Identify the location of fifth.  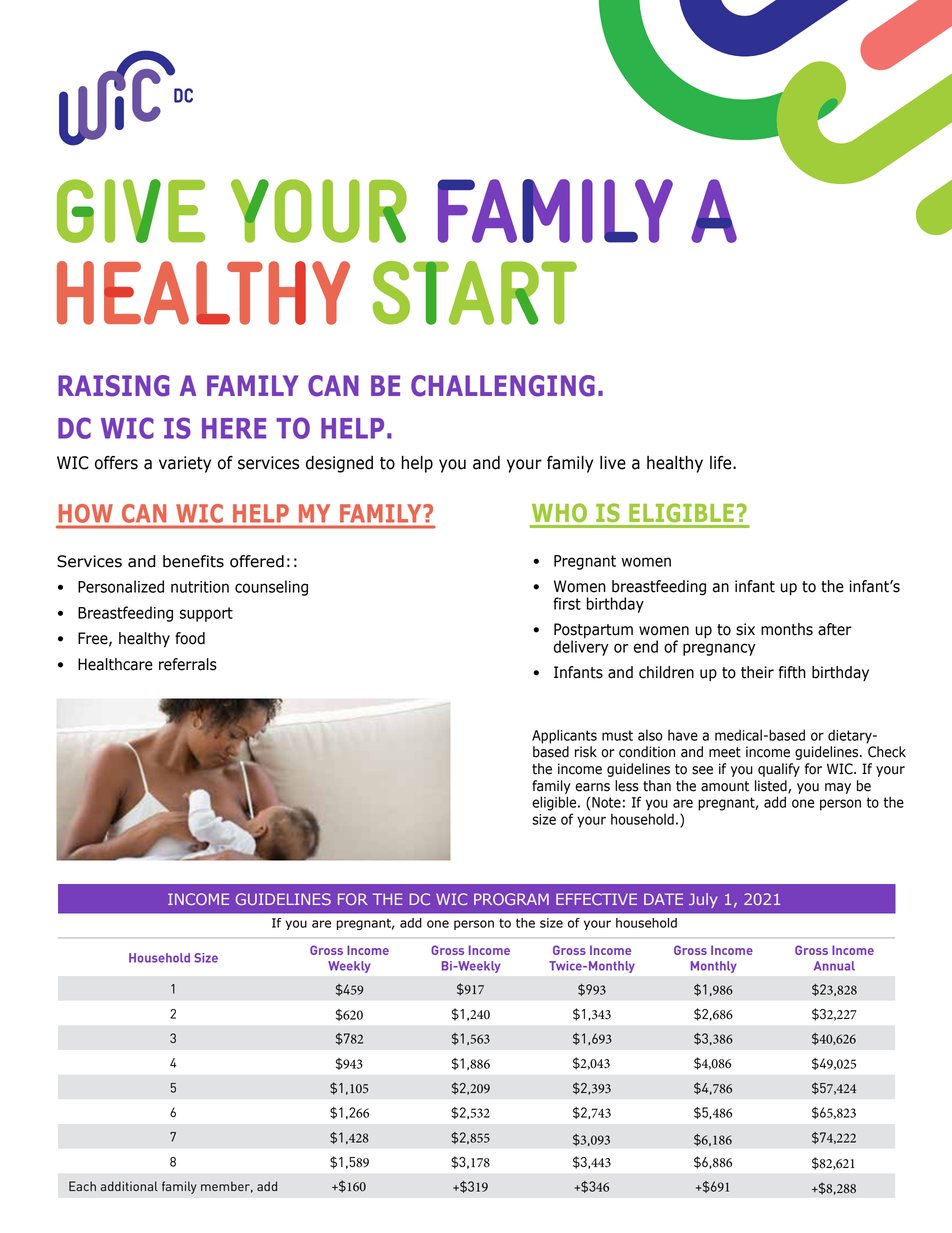
(792, 672).
